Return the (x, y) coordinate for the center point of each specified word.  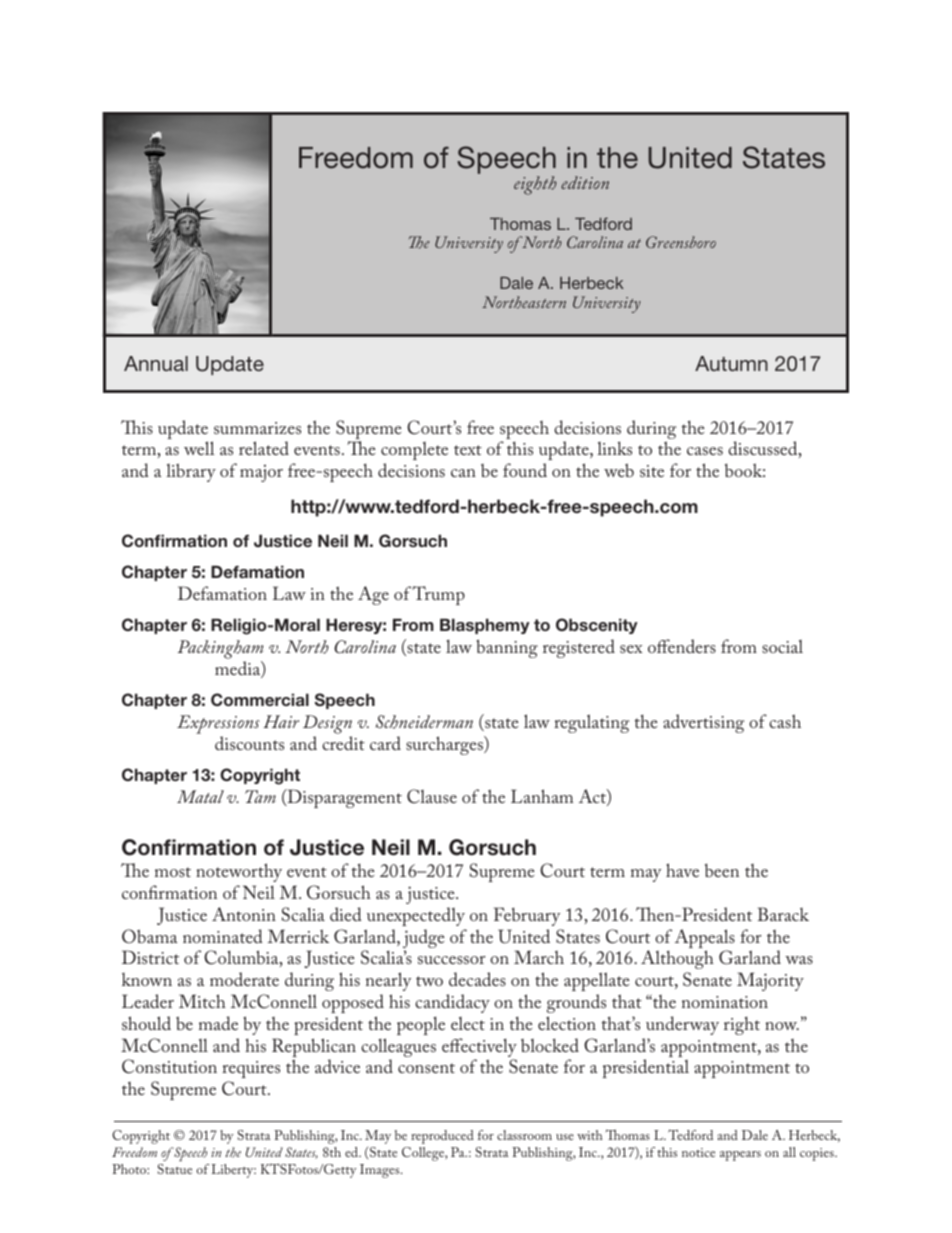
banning (507, 648)
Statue (175, 1169)
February (527, 916)
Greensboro (681, 242)
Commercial (260, 700)
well (199, 448)
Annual (156, 363)
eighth (535, 185)
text (468, 450)
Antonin (244, 914)
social (782, 646)
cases (705, 451)
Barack (783, 914)
